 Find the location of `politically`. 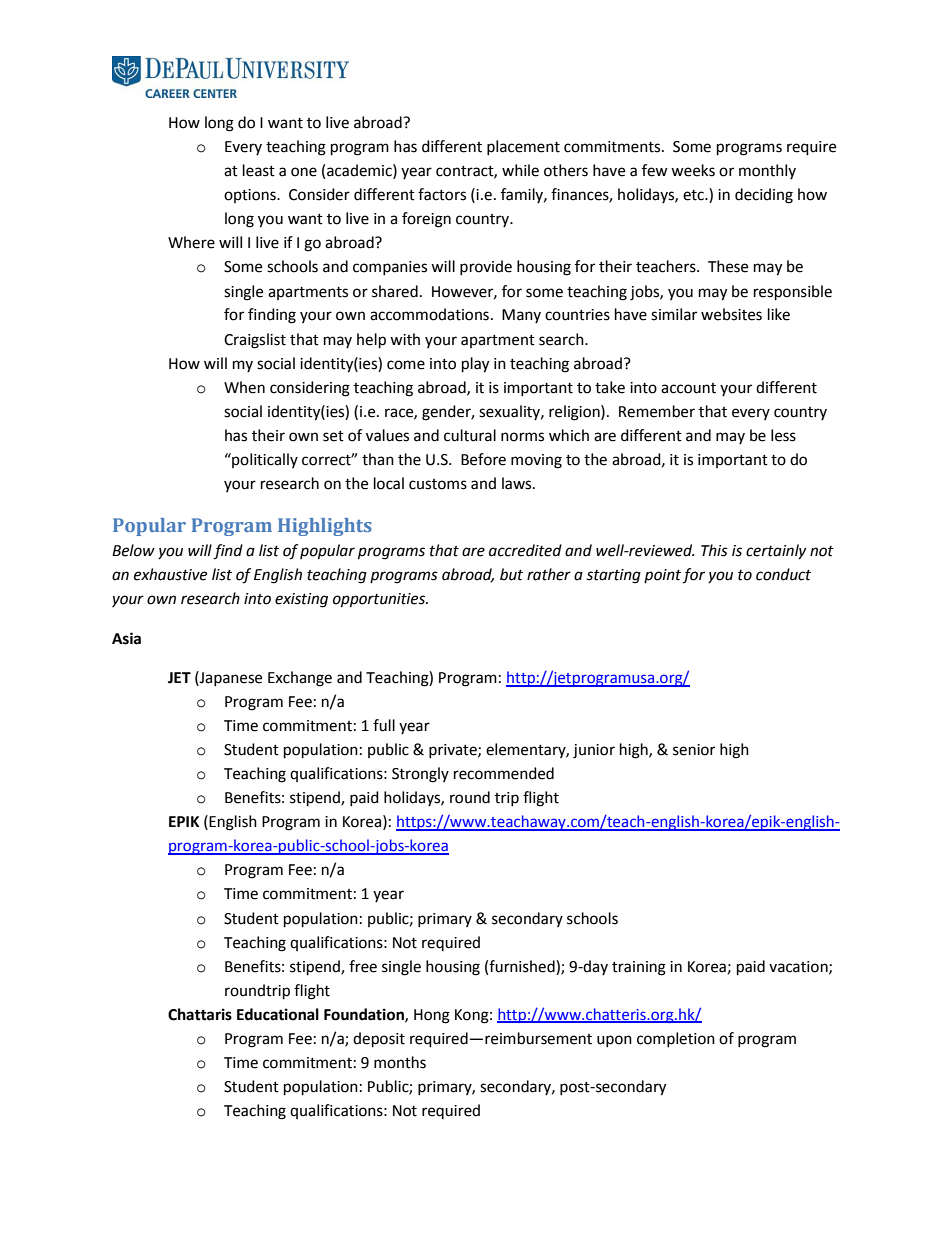

politically is located at coordinates (264, 460).
